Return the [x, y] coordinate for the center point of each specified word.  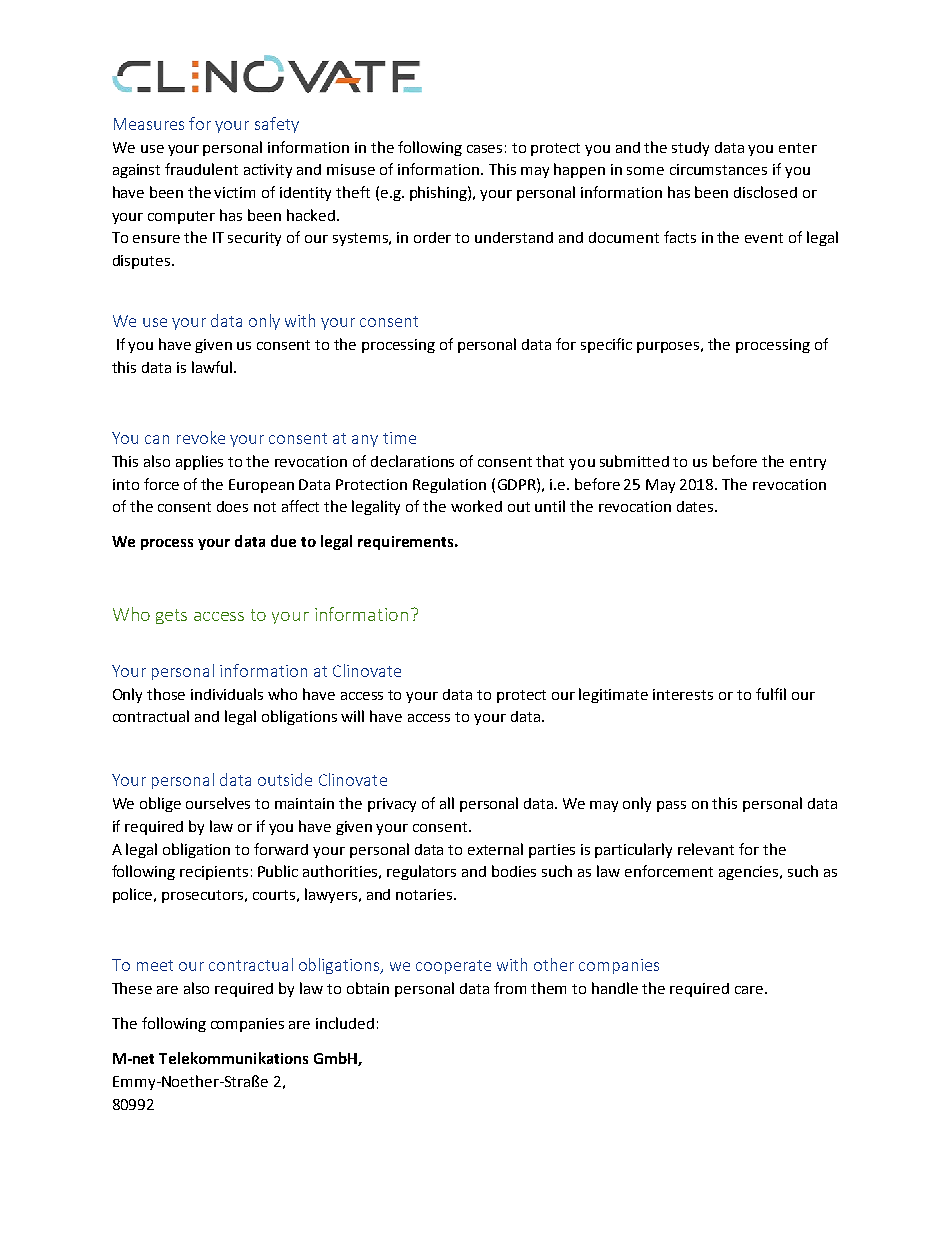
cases [484, 149]
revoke [201, 437]
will [352, 716]
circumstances [718, 169]
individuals [227, 694]
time [399, 438]
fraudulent [201, 169]
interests [683, 694]
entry [808, 463]
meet [155, 965]
